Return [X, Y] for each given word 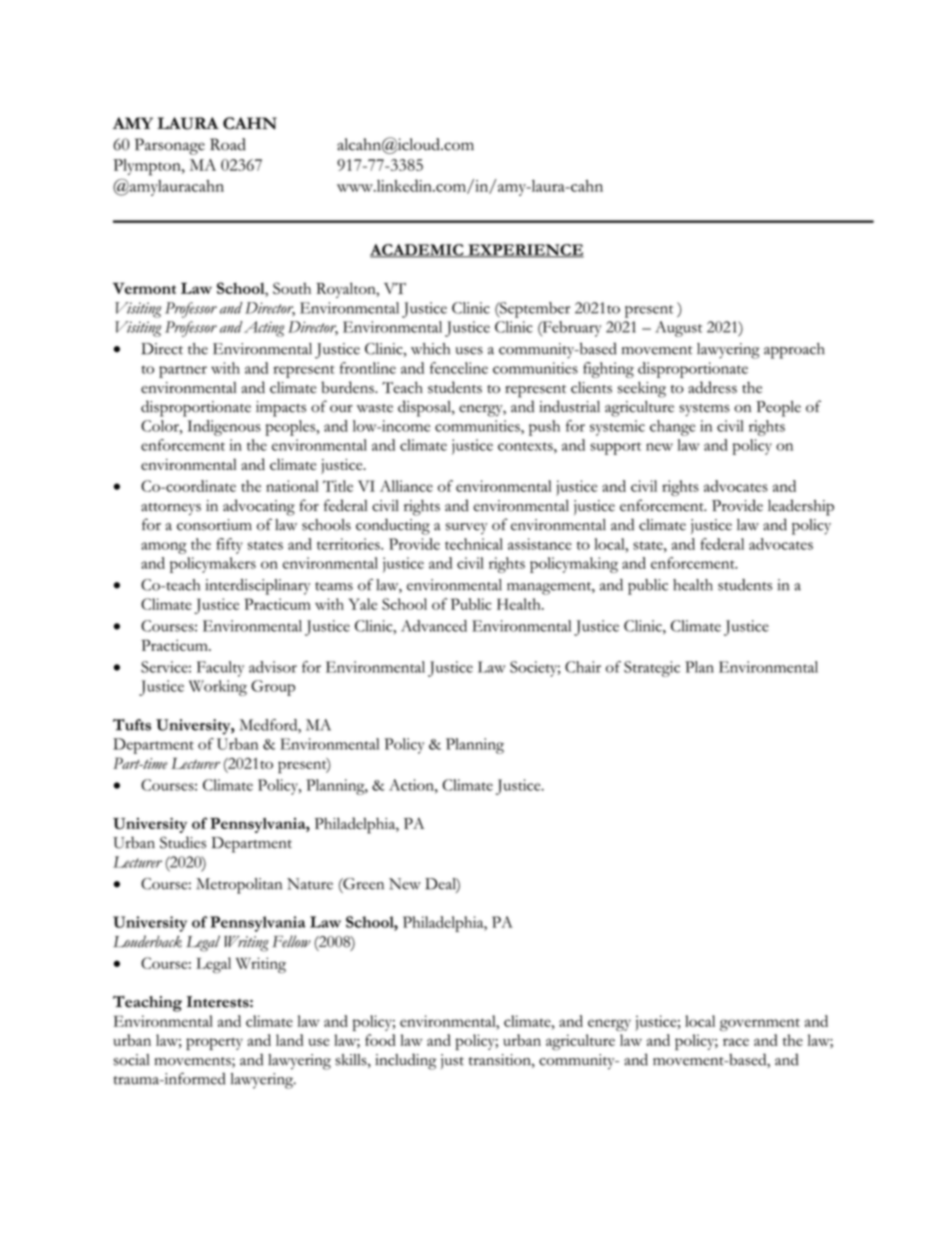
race [736, 1042]
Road [228, 144]
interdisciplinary [258, 587]
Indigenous [224, 428]
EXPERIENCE [525, 251]
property [214, 1043]
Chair [583, 667]
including [406, 1061]
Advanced [434, 626]
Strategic [652, 669]
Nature [310, 884]
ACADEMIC [418, 251]
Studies [183, 842]
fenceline [459, 368]
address [712, 387]
